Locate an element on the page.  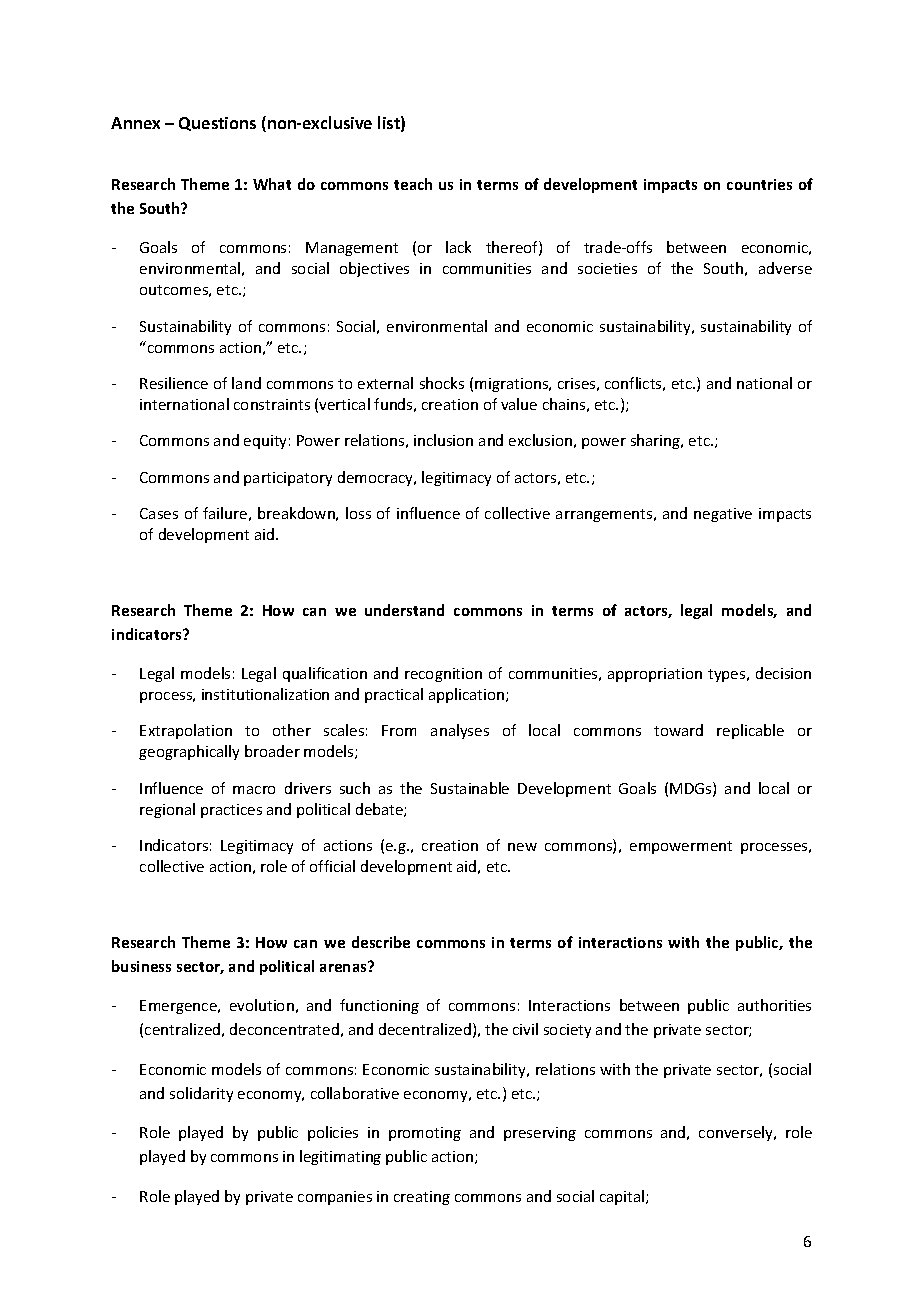
countries is located at coordinates (759, 184).
